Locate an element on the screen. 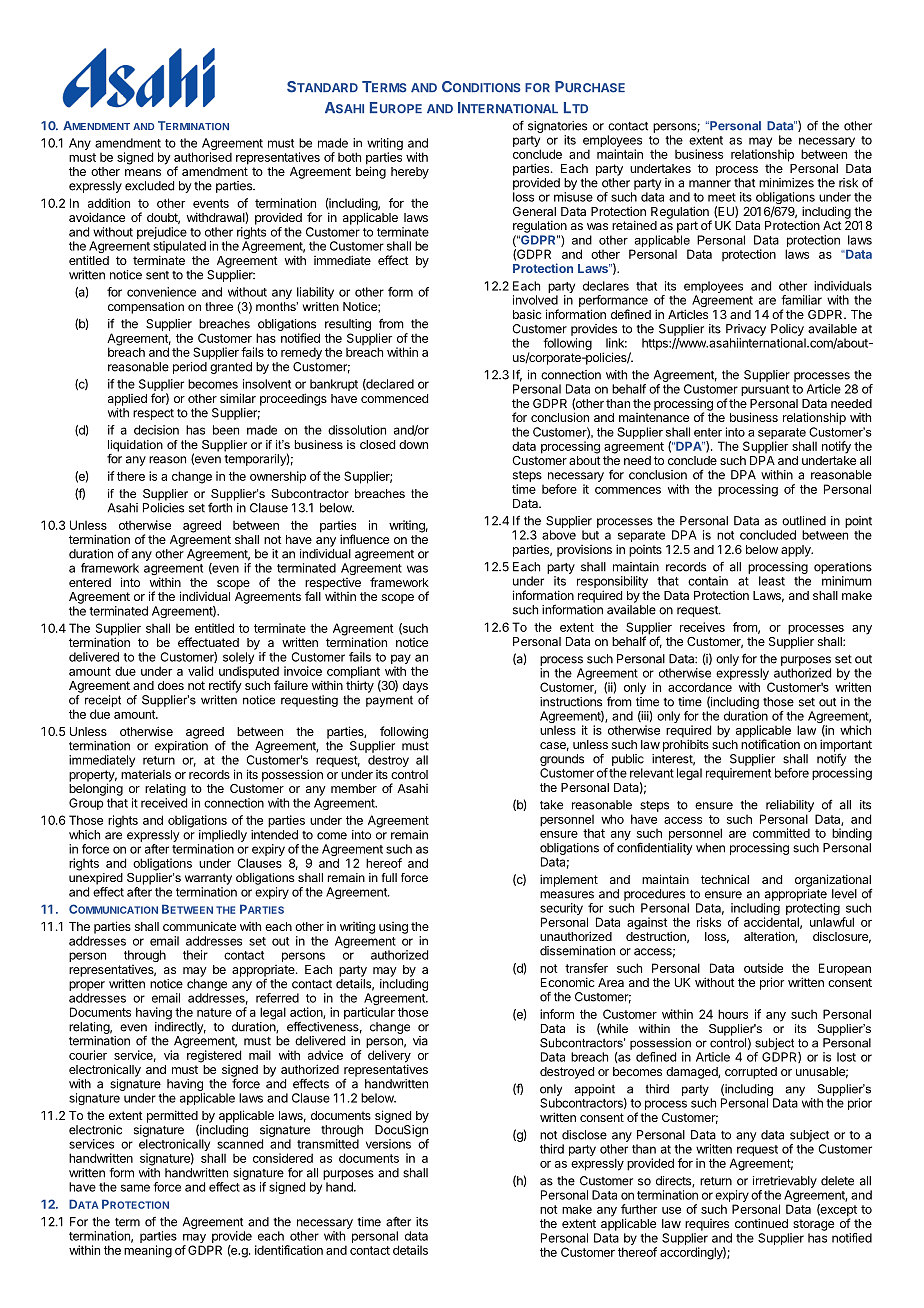 This screenshot has width=924, height=1308. minimizes is located at coordinates (786, 183).
